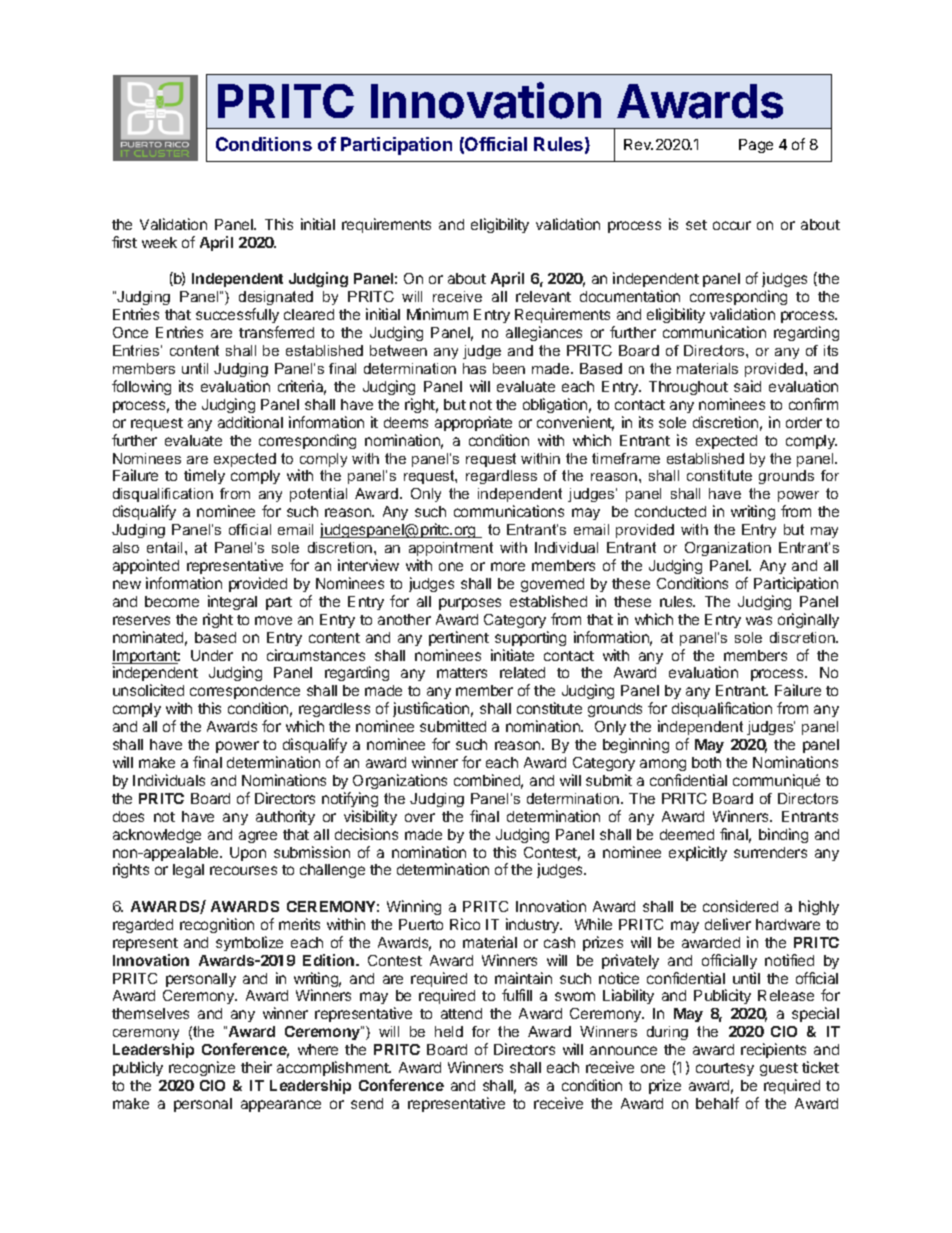 Image resolution: width=952 pixels, height=1233 pixels. I want to click on their, so click(256, 1067).
